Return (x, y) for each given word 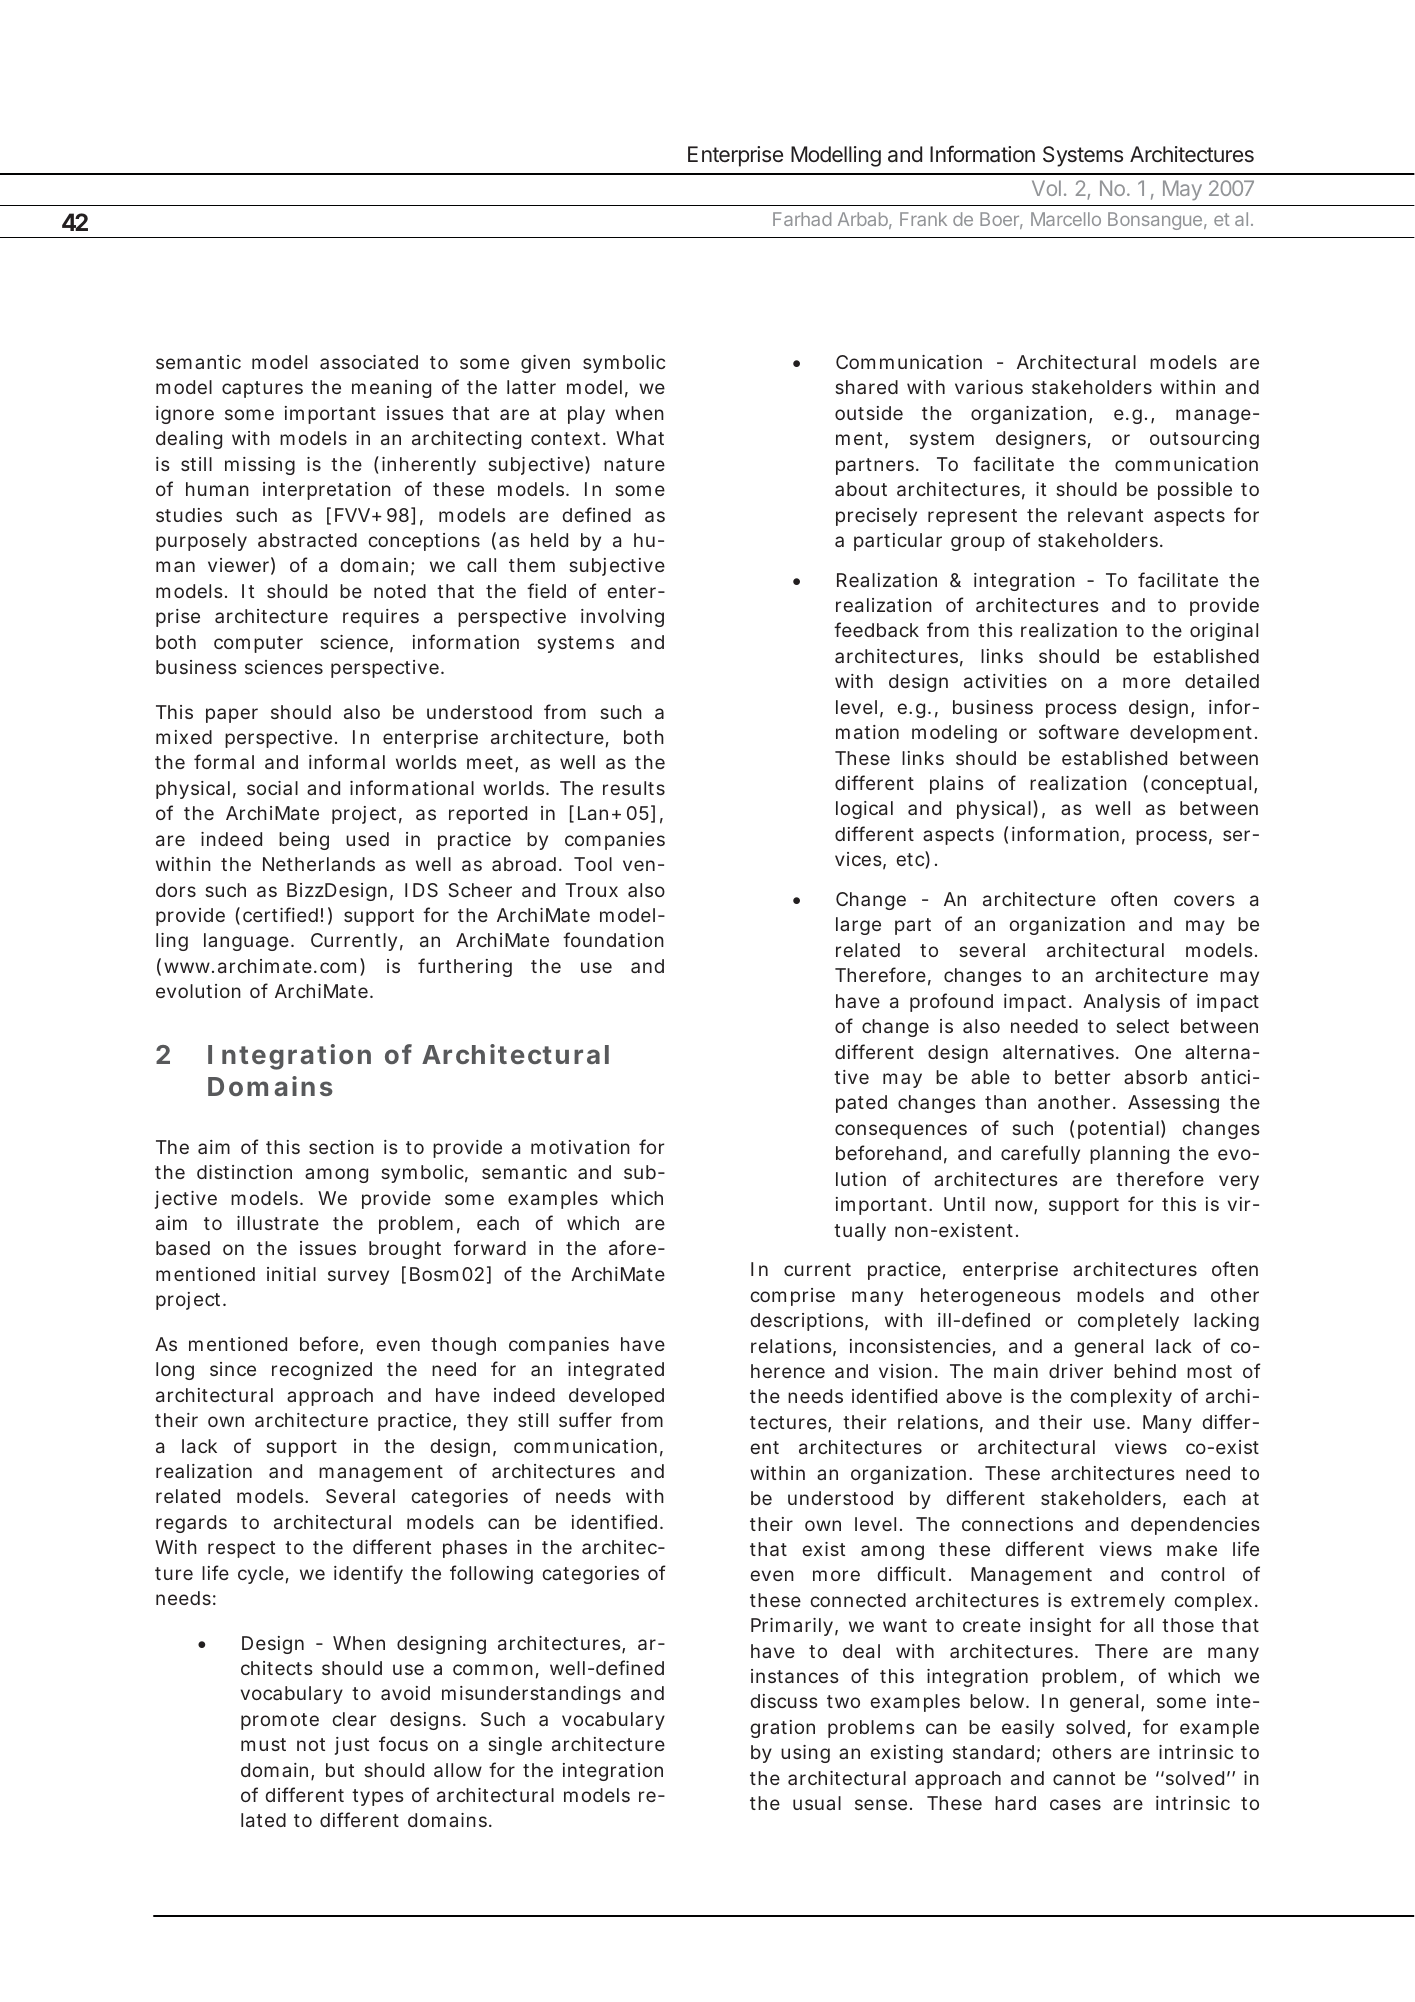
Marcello (1066, 219)
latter (531, 387)
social (272, 788)
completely (1128, 1322)
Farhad (802, 219)
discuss (783, 1701)
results (634, 788)
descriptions (806, 1322)
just (352, 1746)
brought (405, 1250)
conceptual (1201, 785)
